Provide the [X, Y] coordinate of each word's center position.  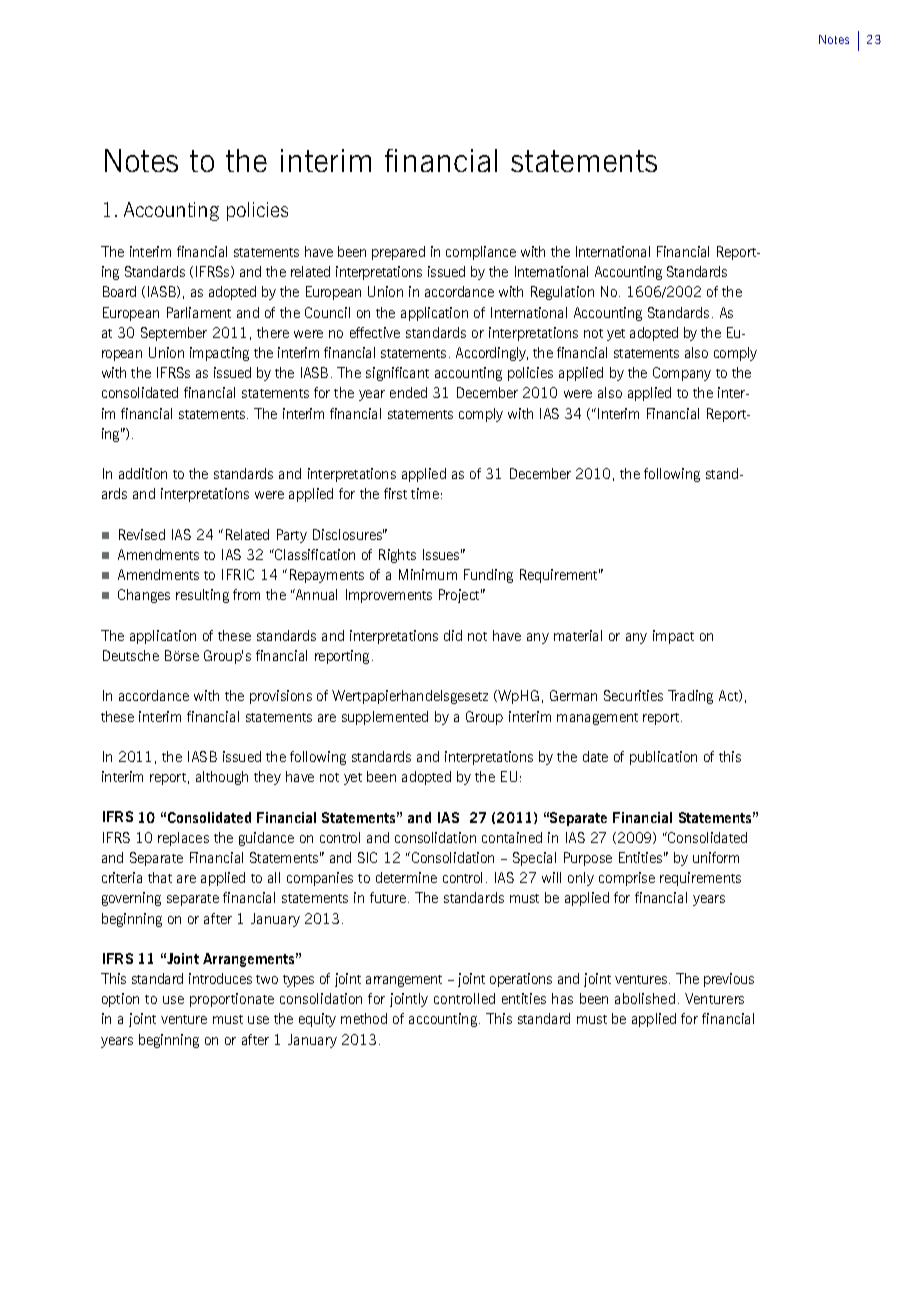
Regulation [562, 293]
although [222, 778]
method [364, 1018]
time [425, 493]
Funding [488, 576]
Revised [142, 534]
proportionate [232, 1000]
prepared [398, 253]
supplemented [385, 718]
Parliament [199, 312]
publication [663, 758]
